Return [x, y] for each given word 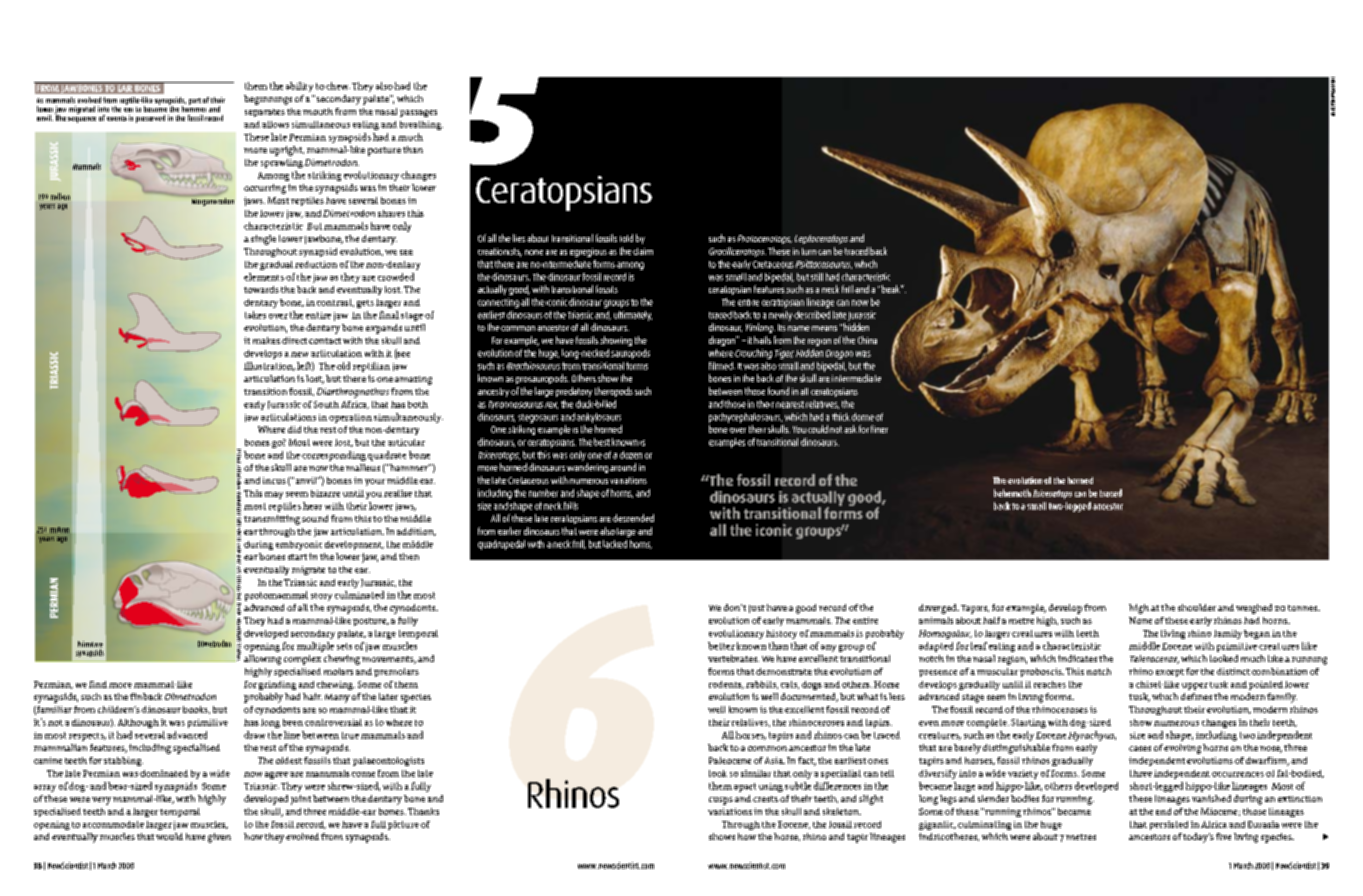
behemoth [1012, 493]
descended [633, 518]
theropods [614, 392]
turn [809, 251]
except [1170, 673]
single [263, 240]
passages [418, 113]
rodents [726, 685]
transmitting [272, 520]
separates [265, 113]
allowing [262, 660]
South [326, 404]
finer [879, 429]
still [817, 277]
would [169, 836]
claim [643, 251]
